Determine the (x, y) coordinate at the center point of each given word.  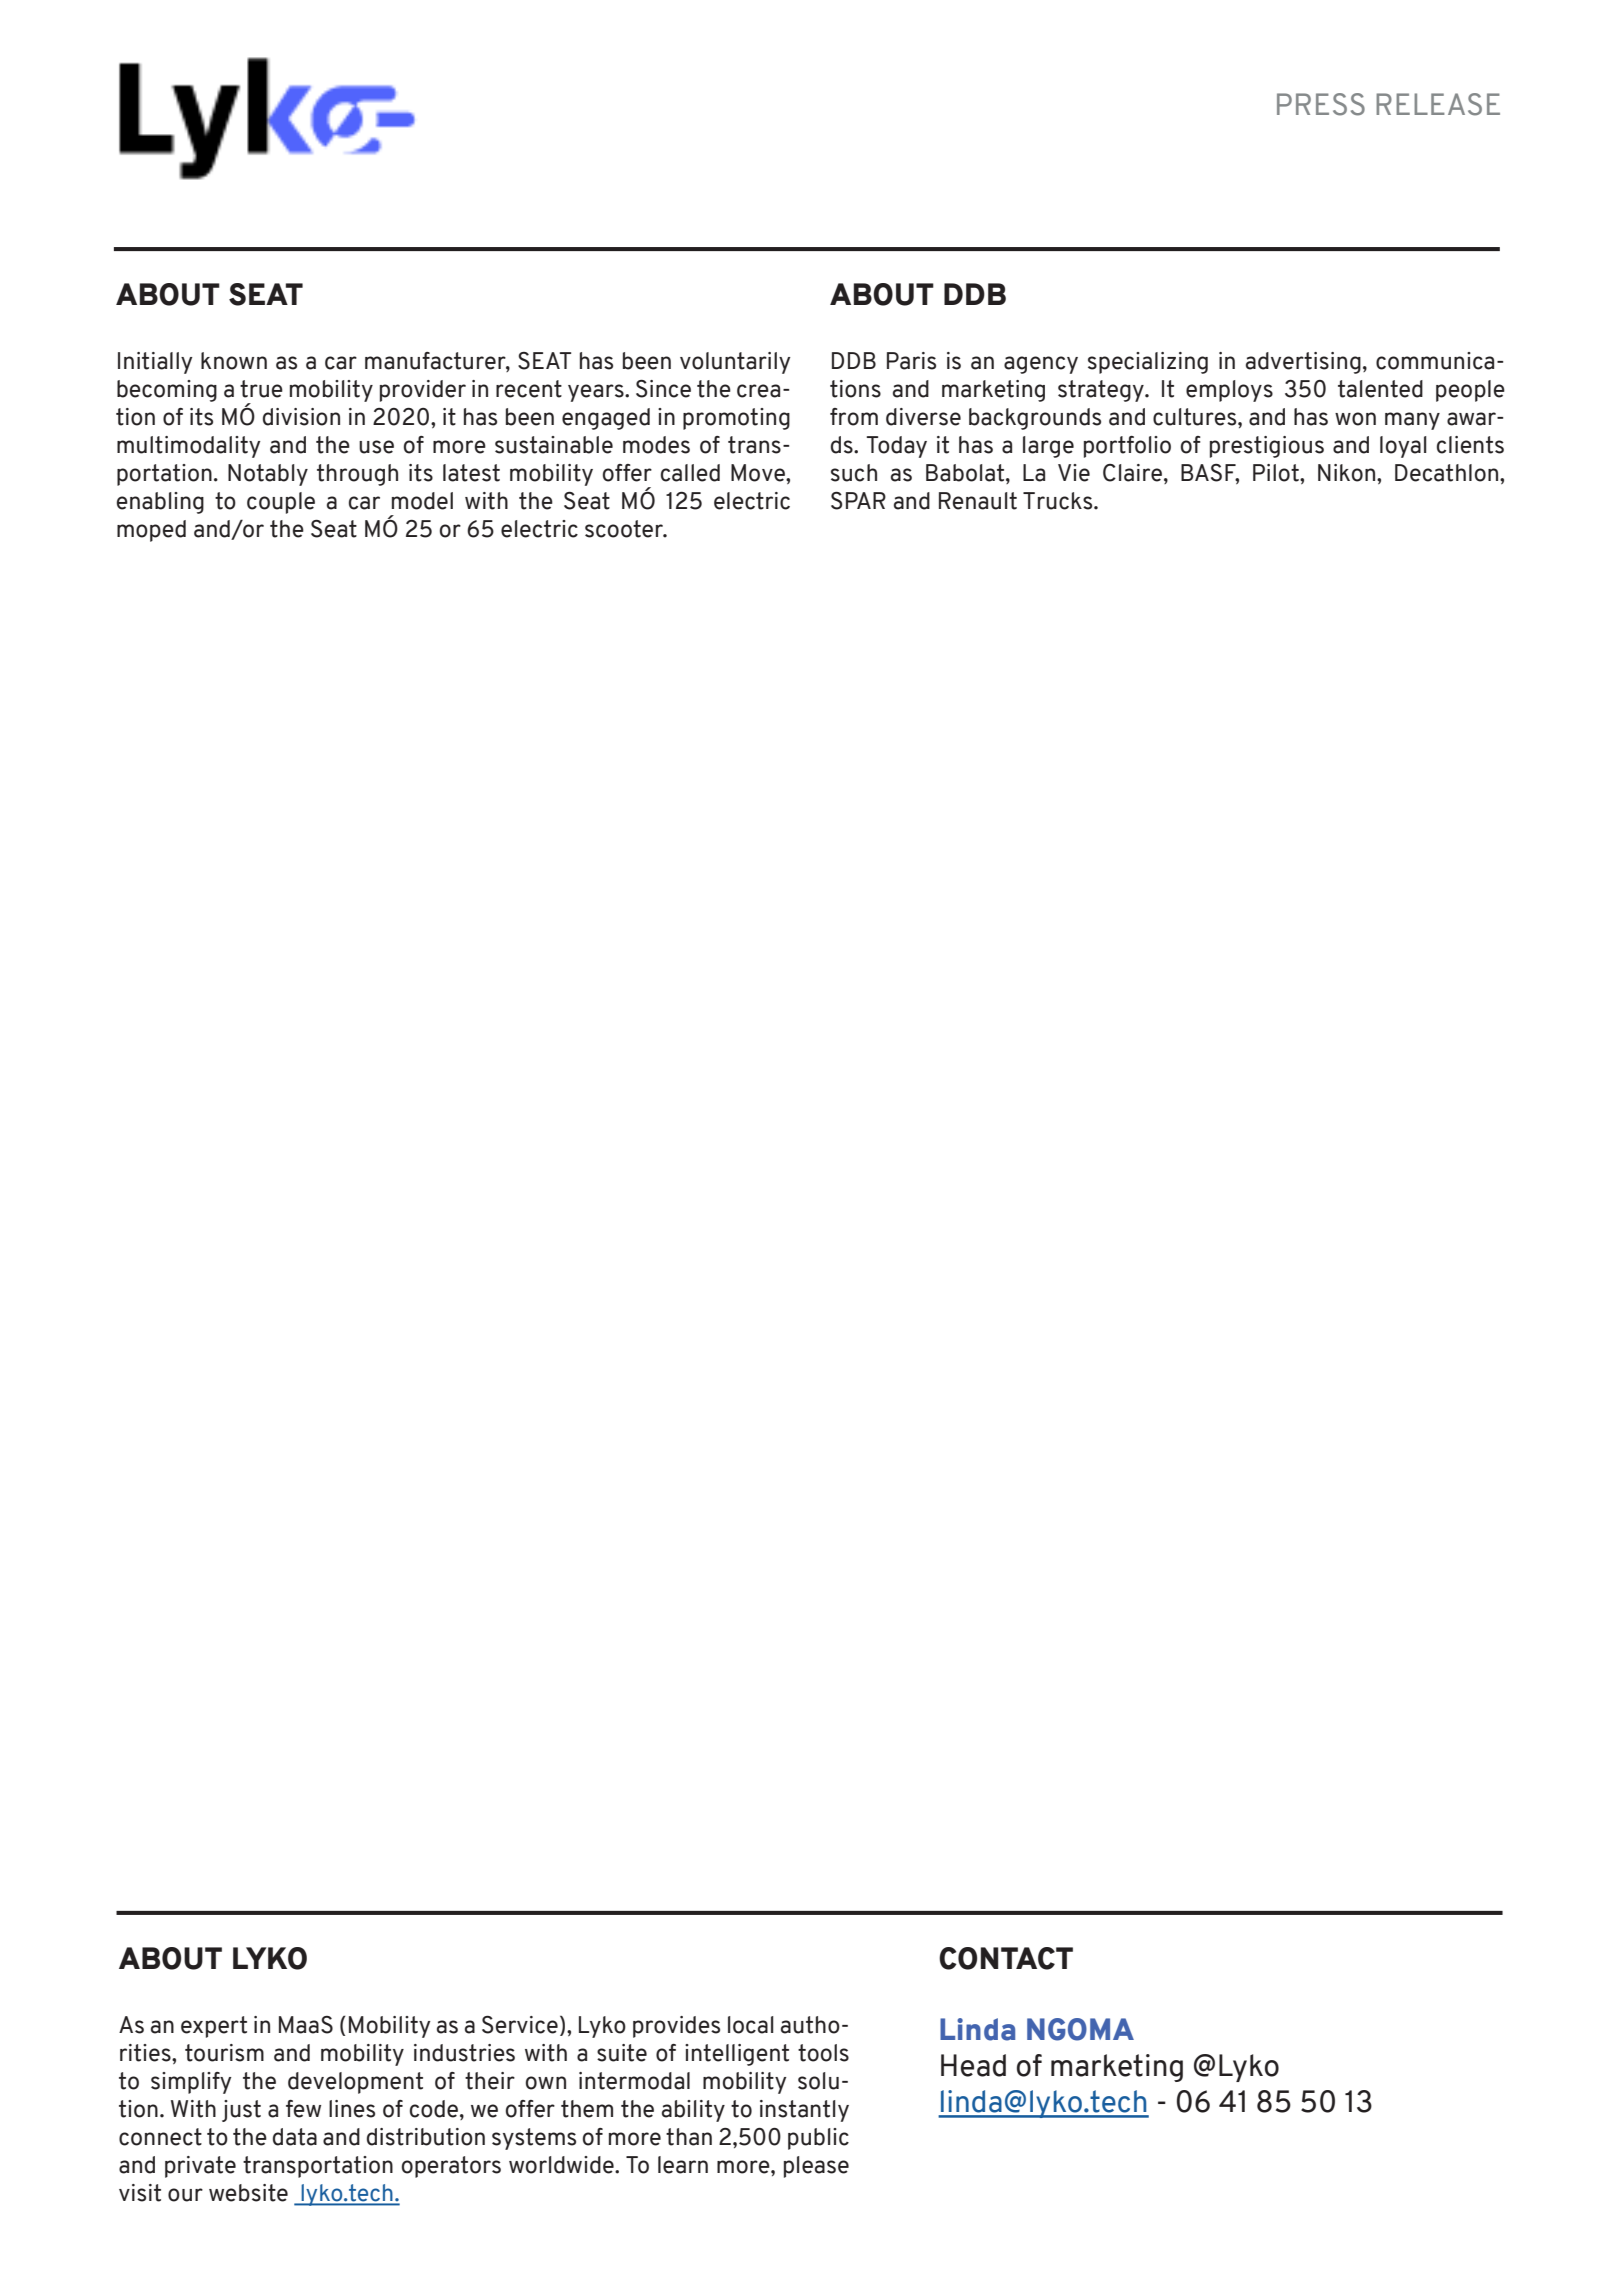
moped (151, 531)
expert (214, 2027)
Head (973, 2065)
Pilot (1277, 473)
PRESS (1321, 104)
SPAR (858, 501)
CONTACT (1006, 1958)
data (295, 2137)
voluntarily (735, 363)
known (234, 361)
